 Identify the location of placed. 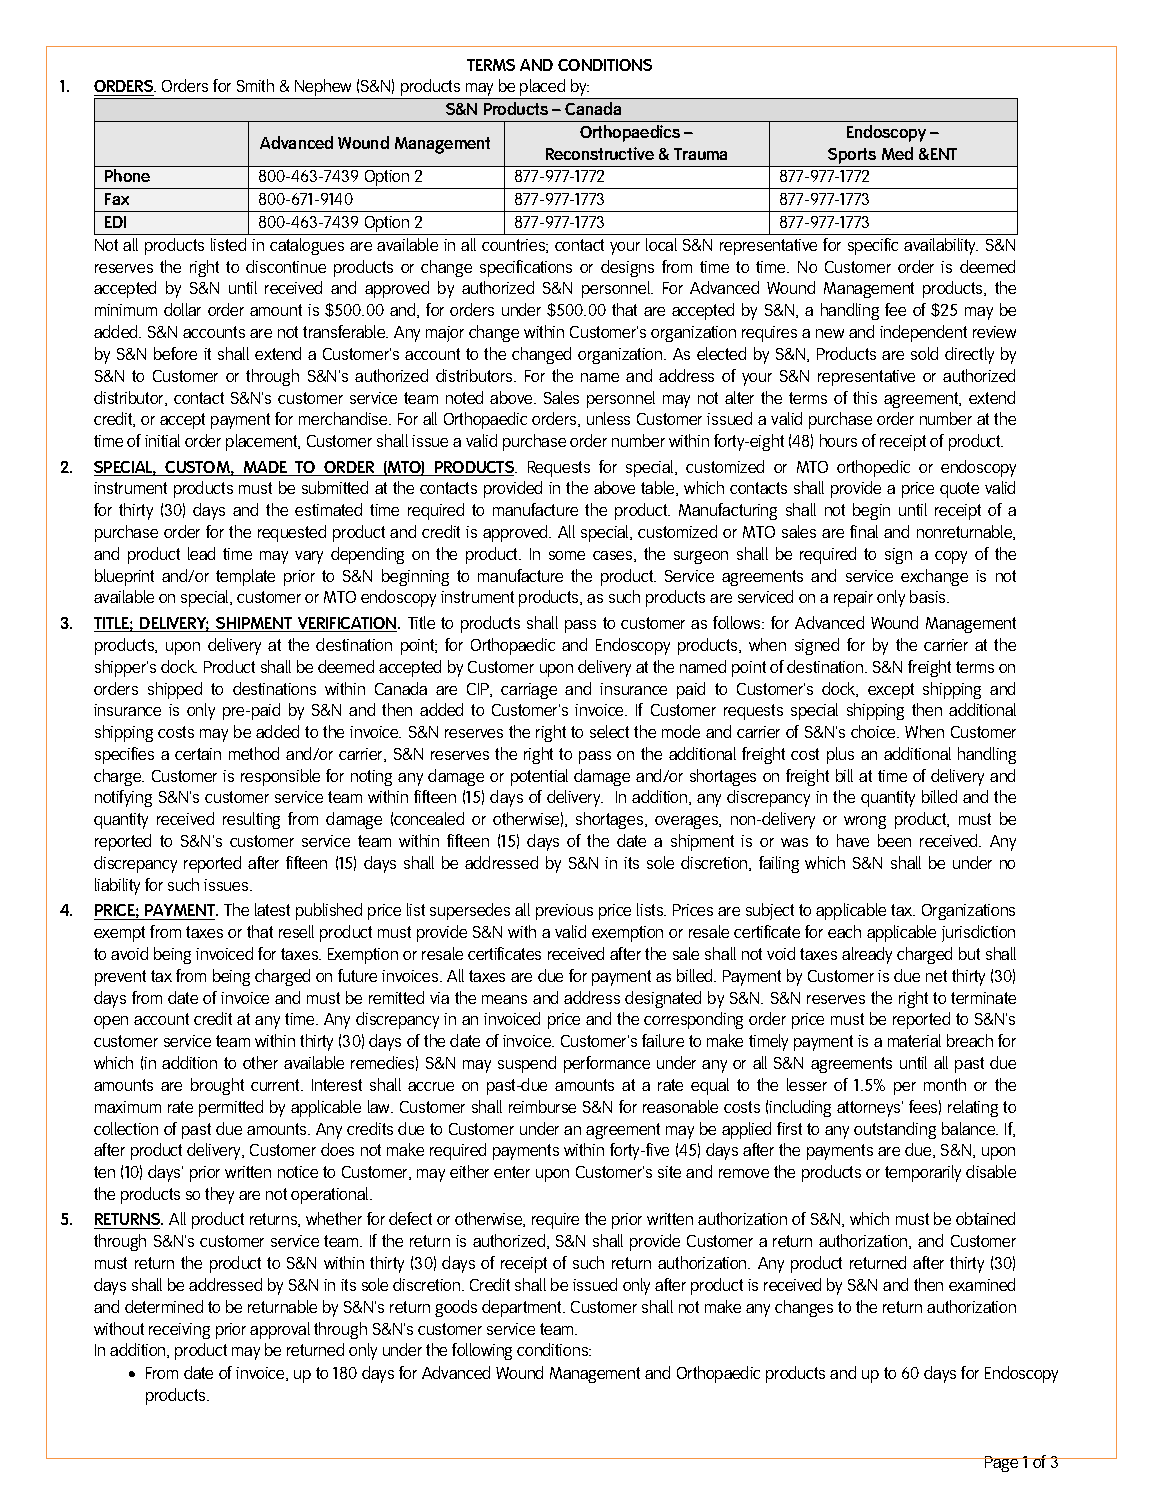
(543, 89).
